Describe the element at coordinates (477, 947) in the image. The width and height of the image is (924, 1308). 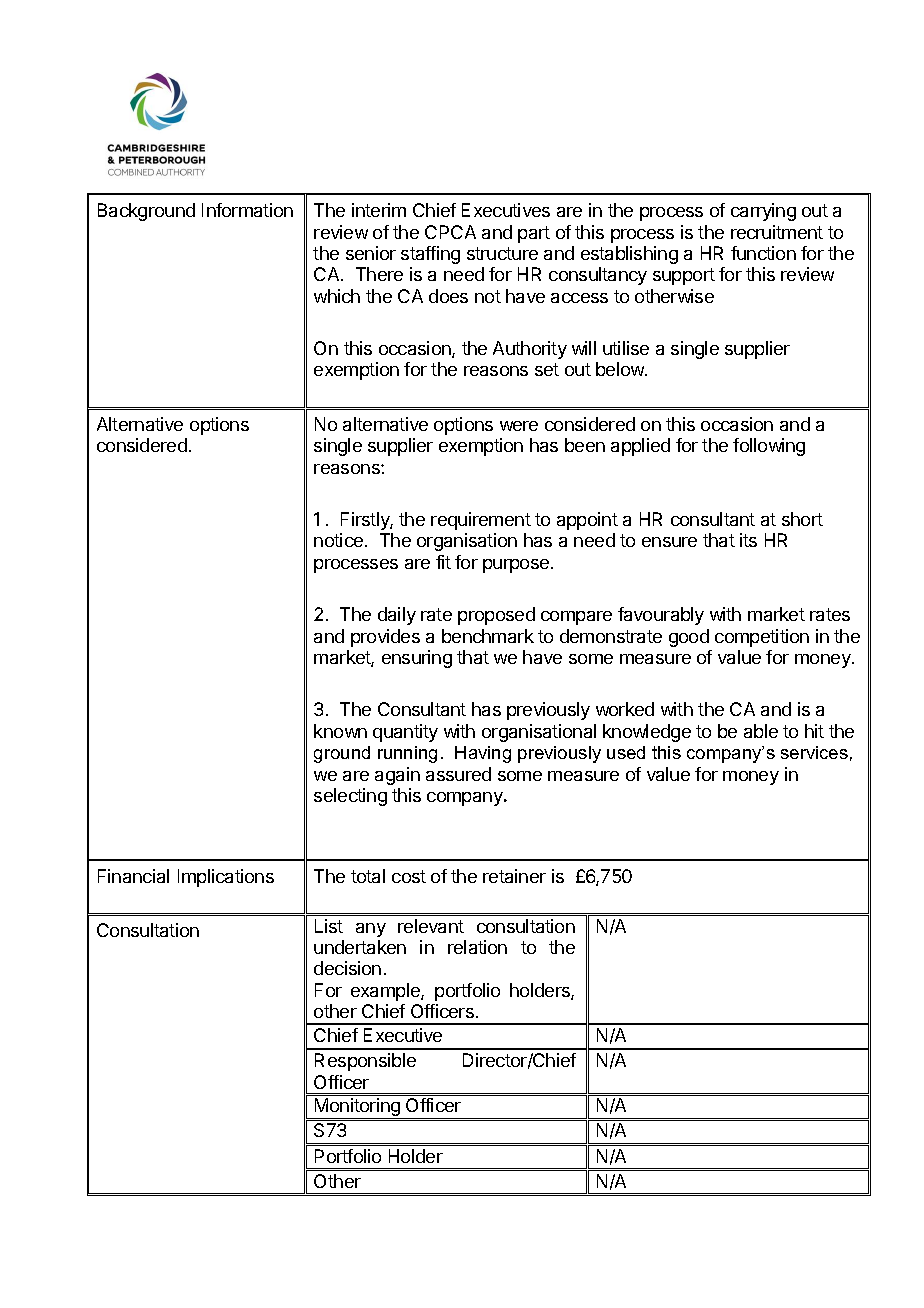
I see `relation` at that location.
